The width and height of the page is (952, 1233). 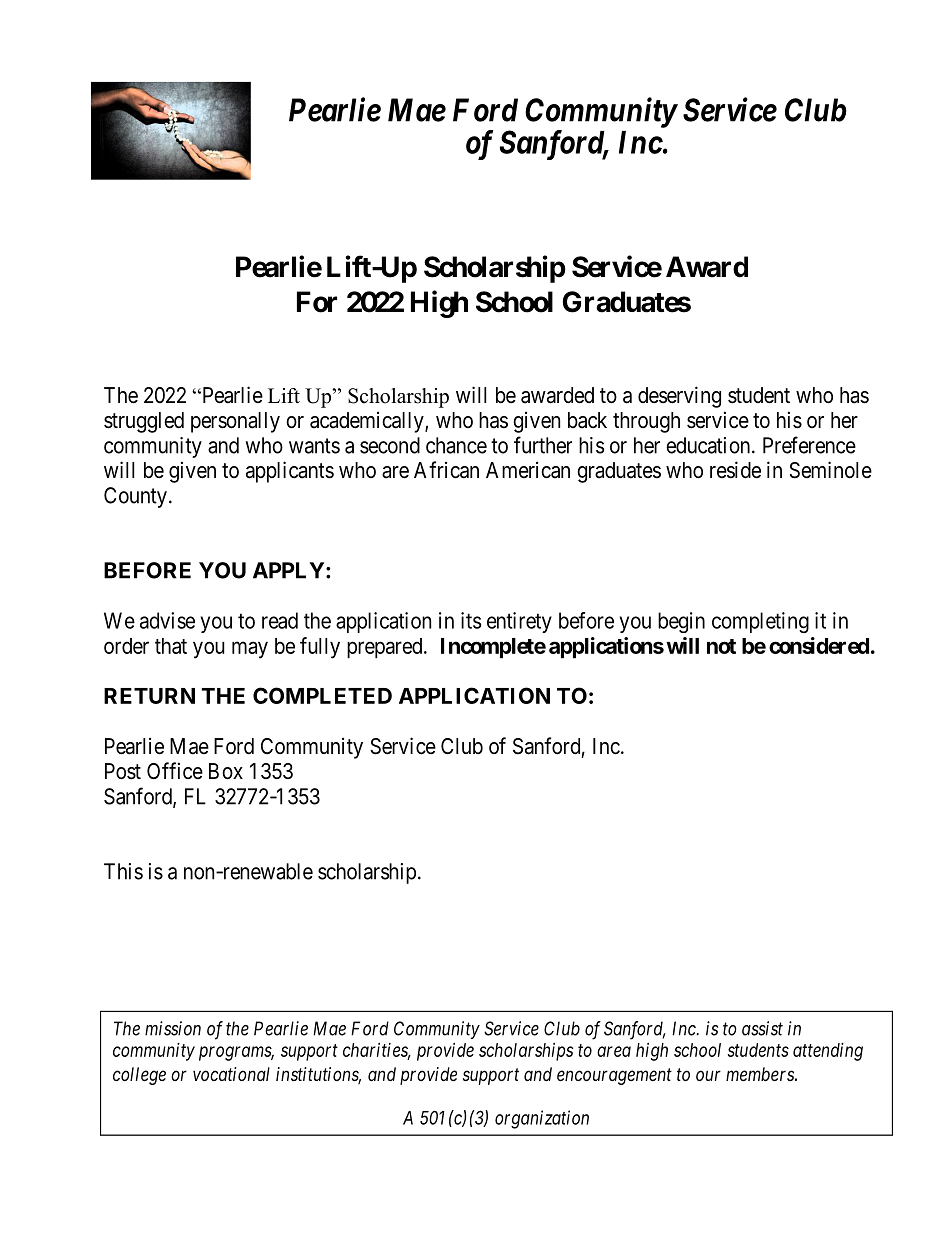 I want to click on vocational, so click(x=231, y=1074).
